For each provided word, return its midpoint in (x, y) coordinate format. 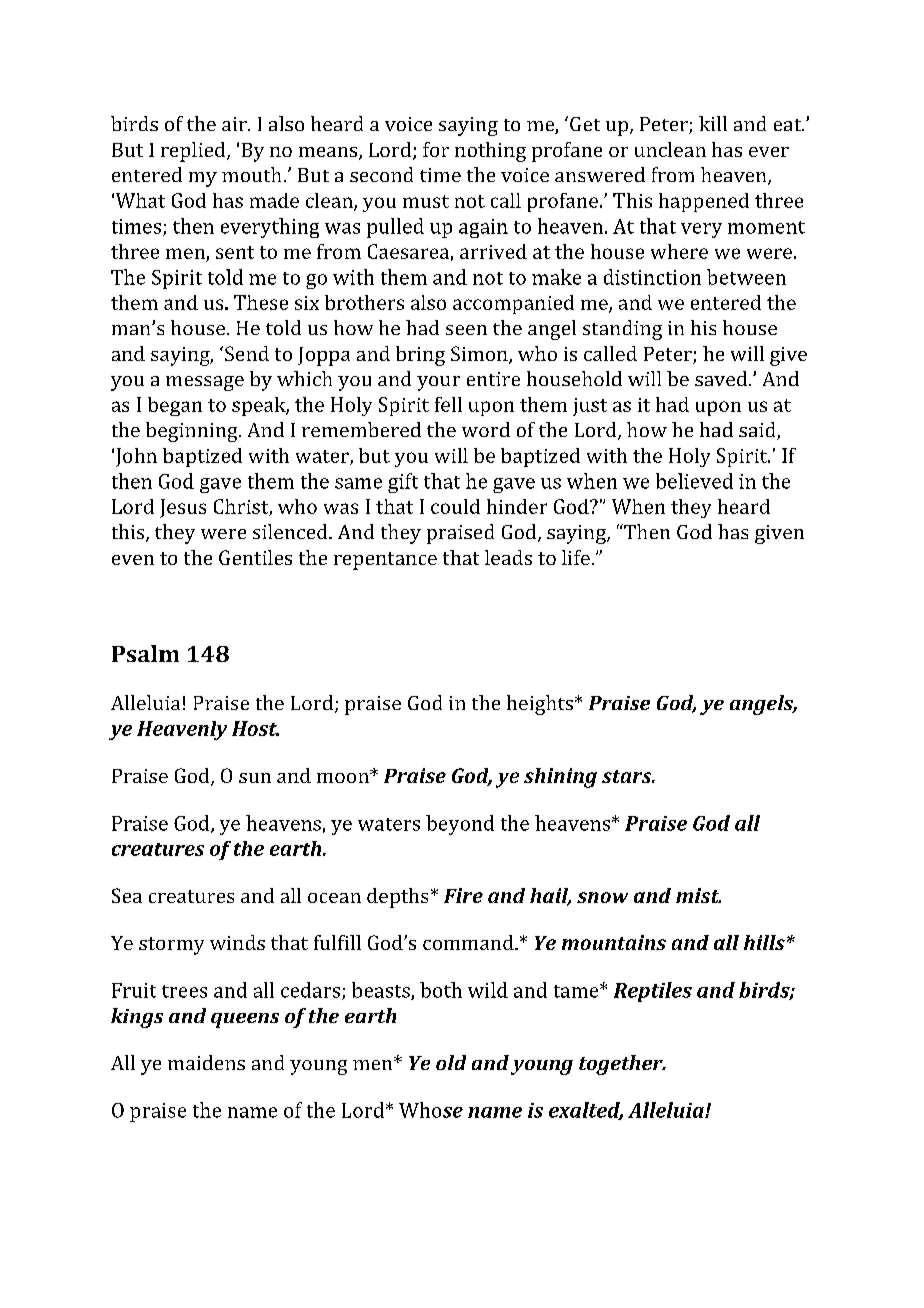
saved (722, 378)
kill (713, 123)
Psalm (145, 653)
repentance (385, 561)
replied (194, 152)
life (576, 557)
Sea (127, 895)
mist (698, 895)
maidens (206, 1062)
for (436, 149)
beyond (460, 825)
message (205, 383)
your (438, 383)
